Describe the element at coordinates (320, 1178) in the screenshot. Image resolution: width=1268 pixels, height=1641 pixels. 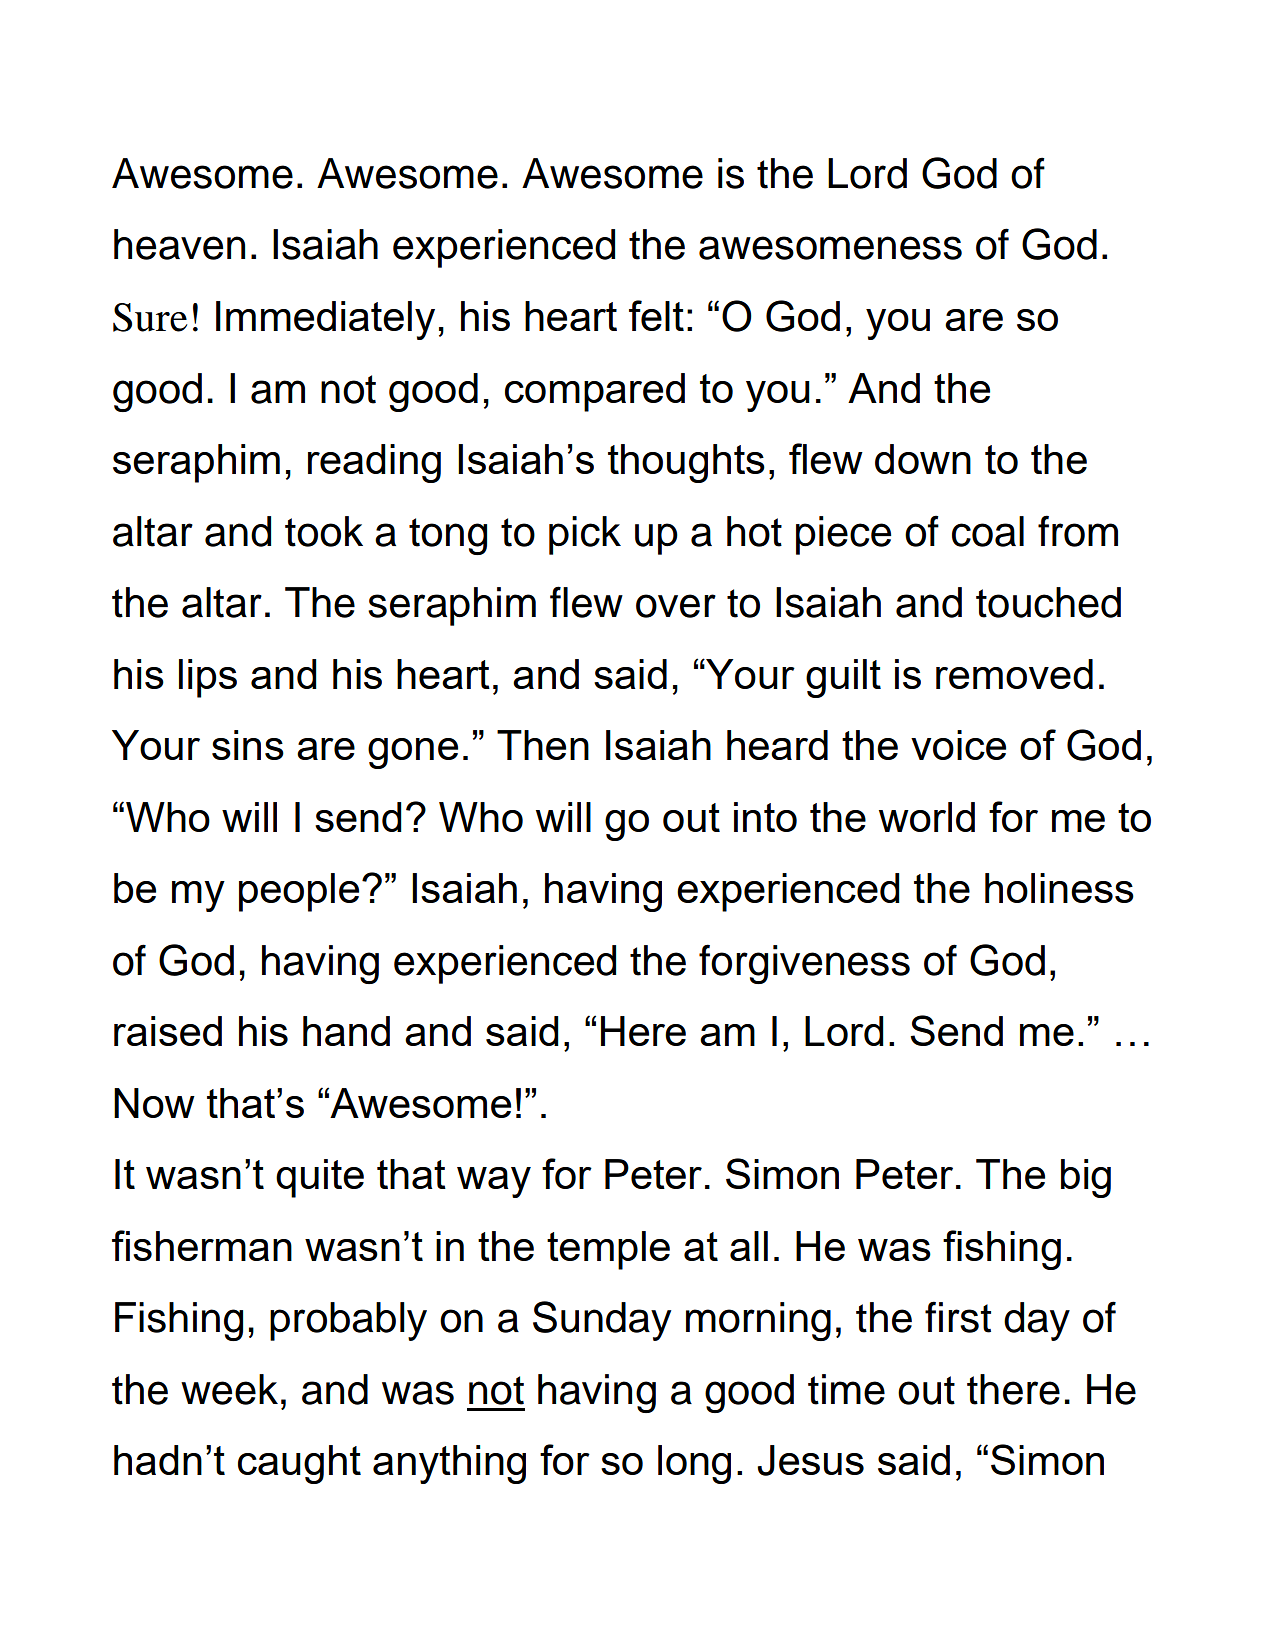
I see `quite` at that location.
